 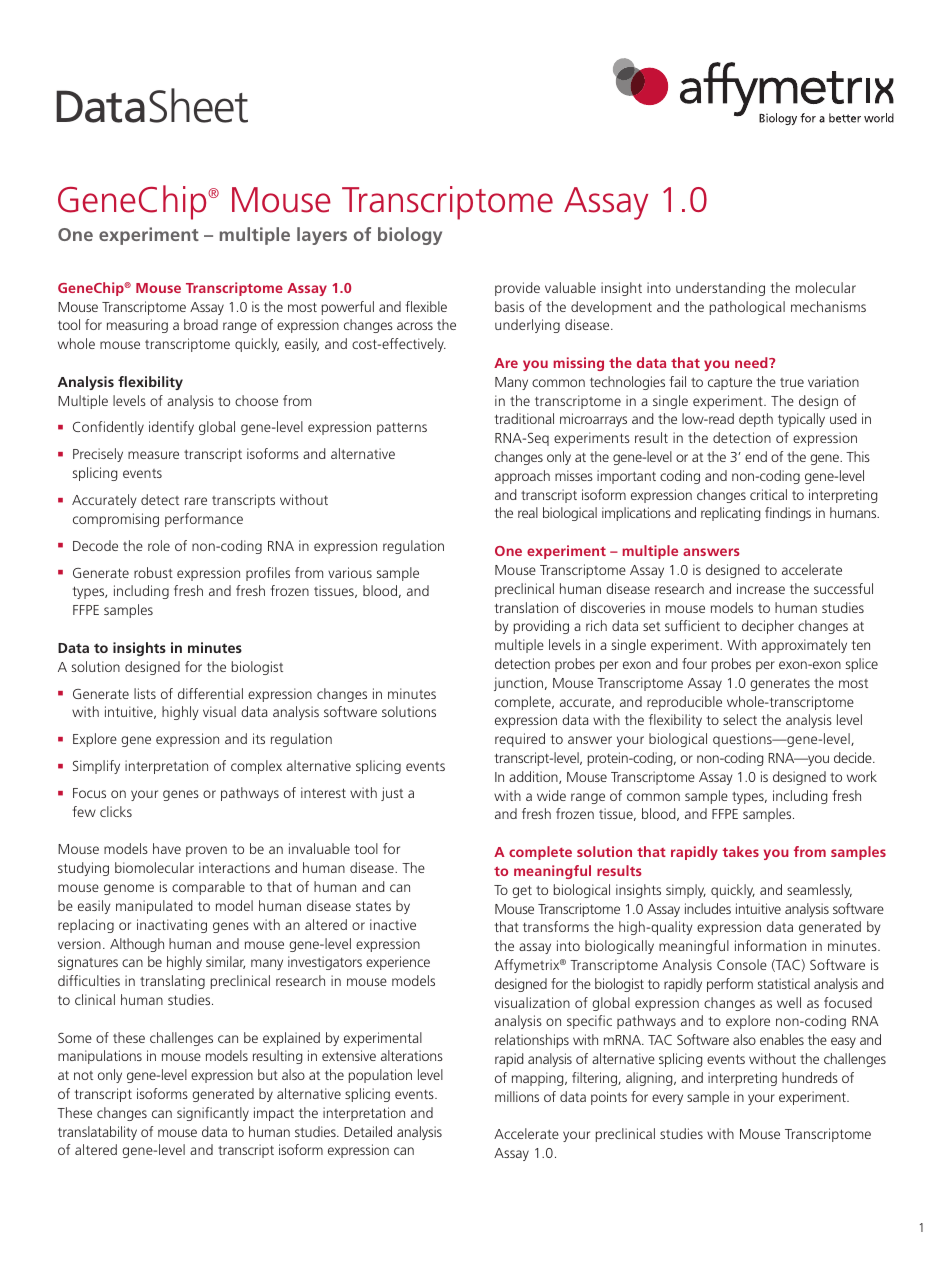 What do you see at coordinates (720, 289) in the image?
I see `understanding` at bounding box center [720, 289].
